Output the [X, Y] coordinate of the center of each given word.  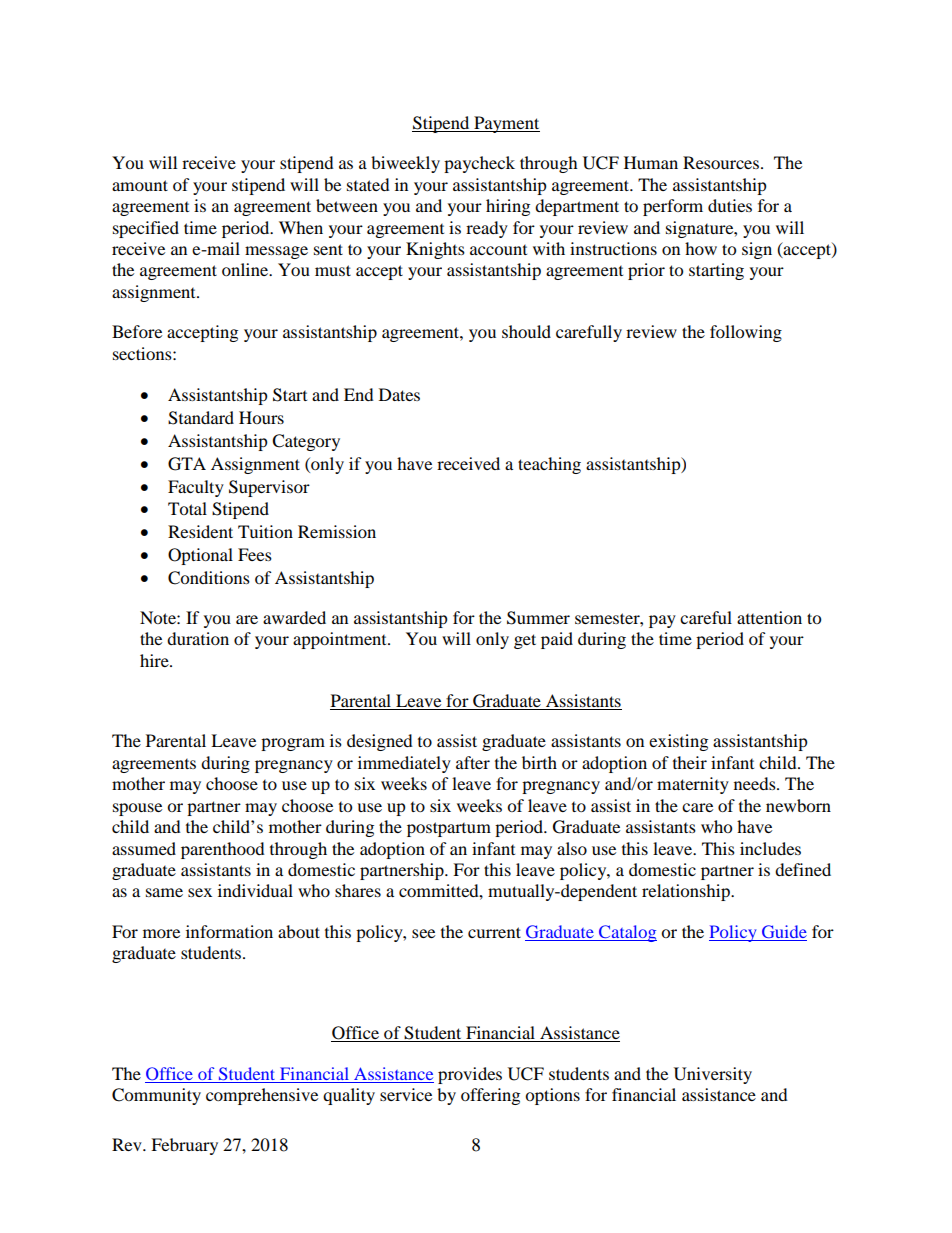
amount [140, 185]
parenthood [223, 850]
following [746, 333]
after [473, 762]
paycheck [479, 164]
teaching [549, 465]
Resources [721, 162]
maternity [693, 785]
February [184, 1146]
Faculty [196, 488]
